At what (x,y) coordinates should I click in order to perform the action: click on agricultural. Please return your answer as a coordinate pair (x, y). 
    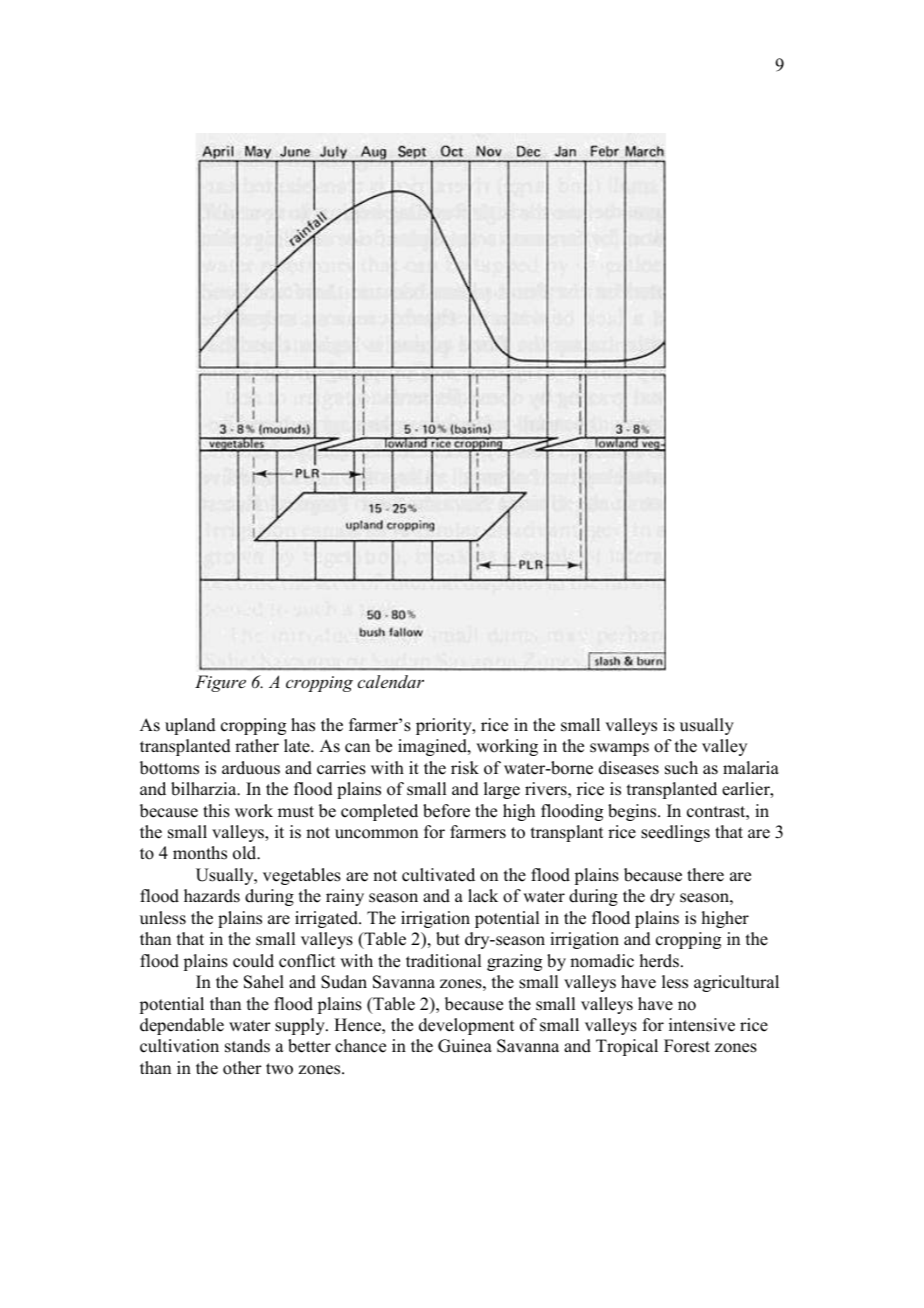
    Looking at the image, I should click on (736, 983).
